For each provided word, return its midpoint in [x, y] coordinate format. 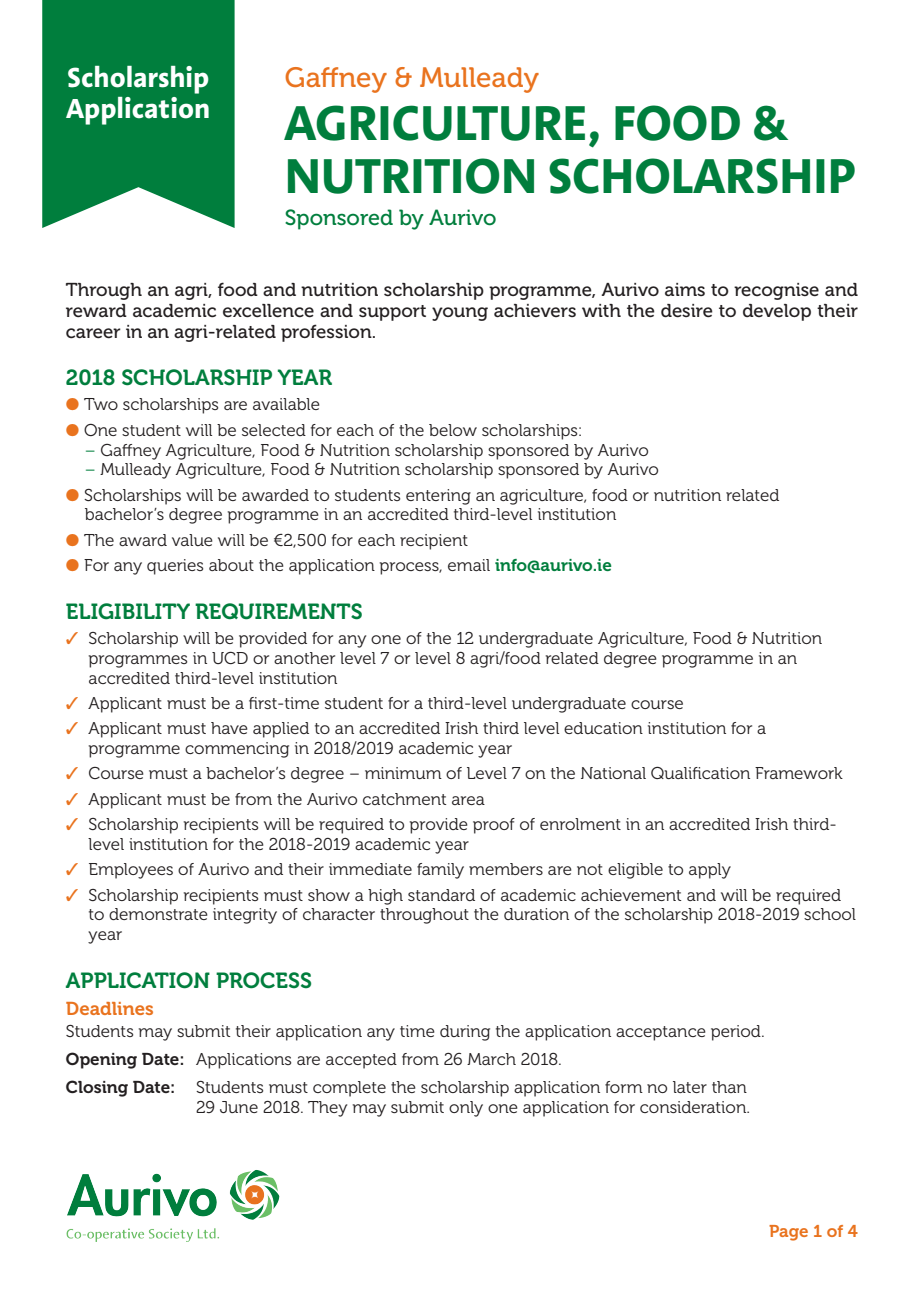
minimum [403, 773]
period [737, 1033]
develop [777, 312]
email [469, 565]
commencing [237, 750]
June [239, 1107]
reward [96, 311]
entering [438, 497]
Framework [799, 773]
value [192, 540]
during [465, 1033]
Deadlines [109, 1008]
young [460, 314]
